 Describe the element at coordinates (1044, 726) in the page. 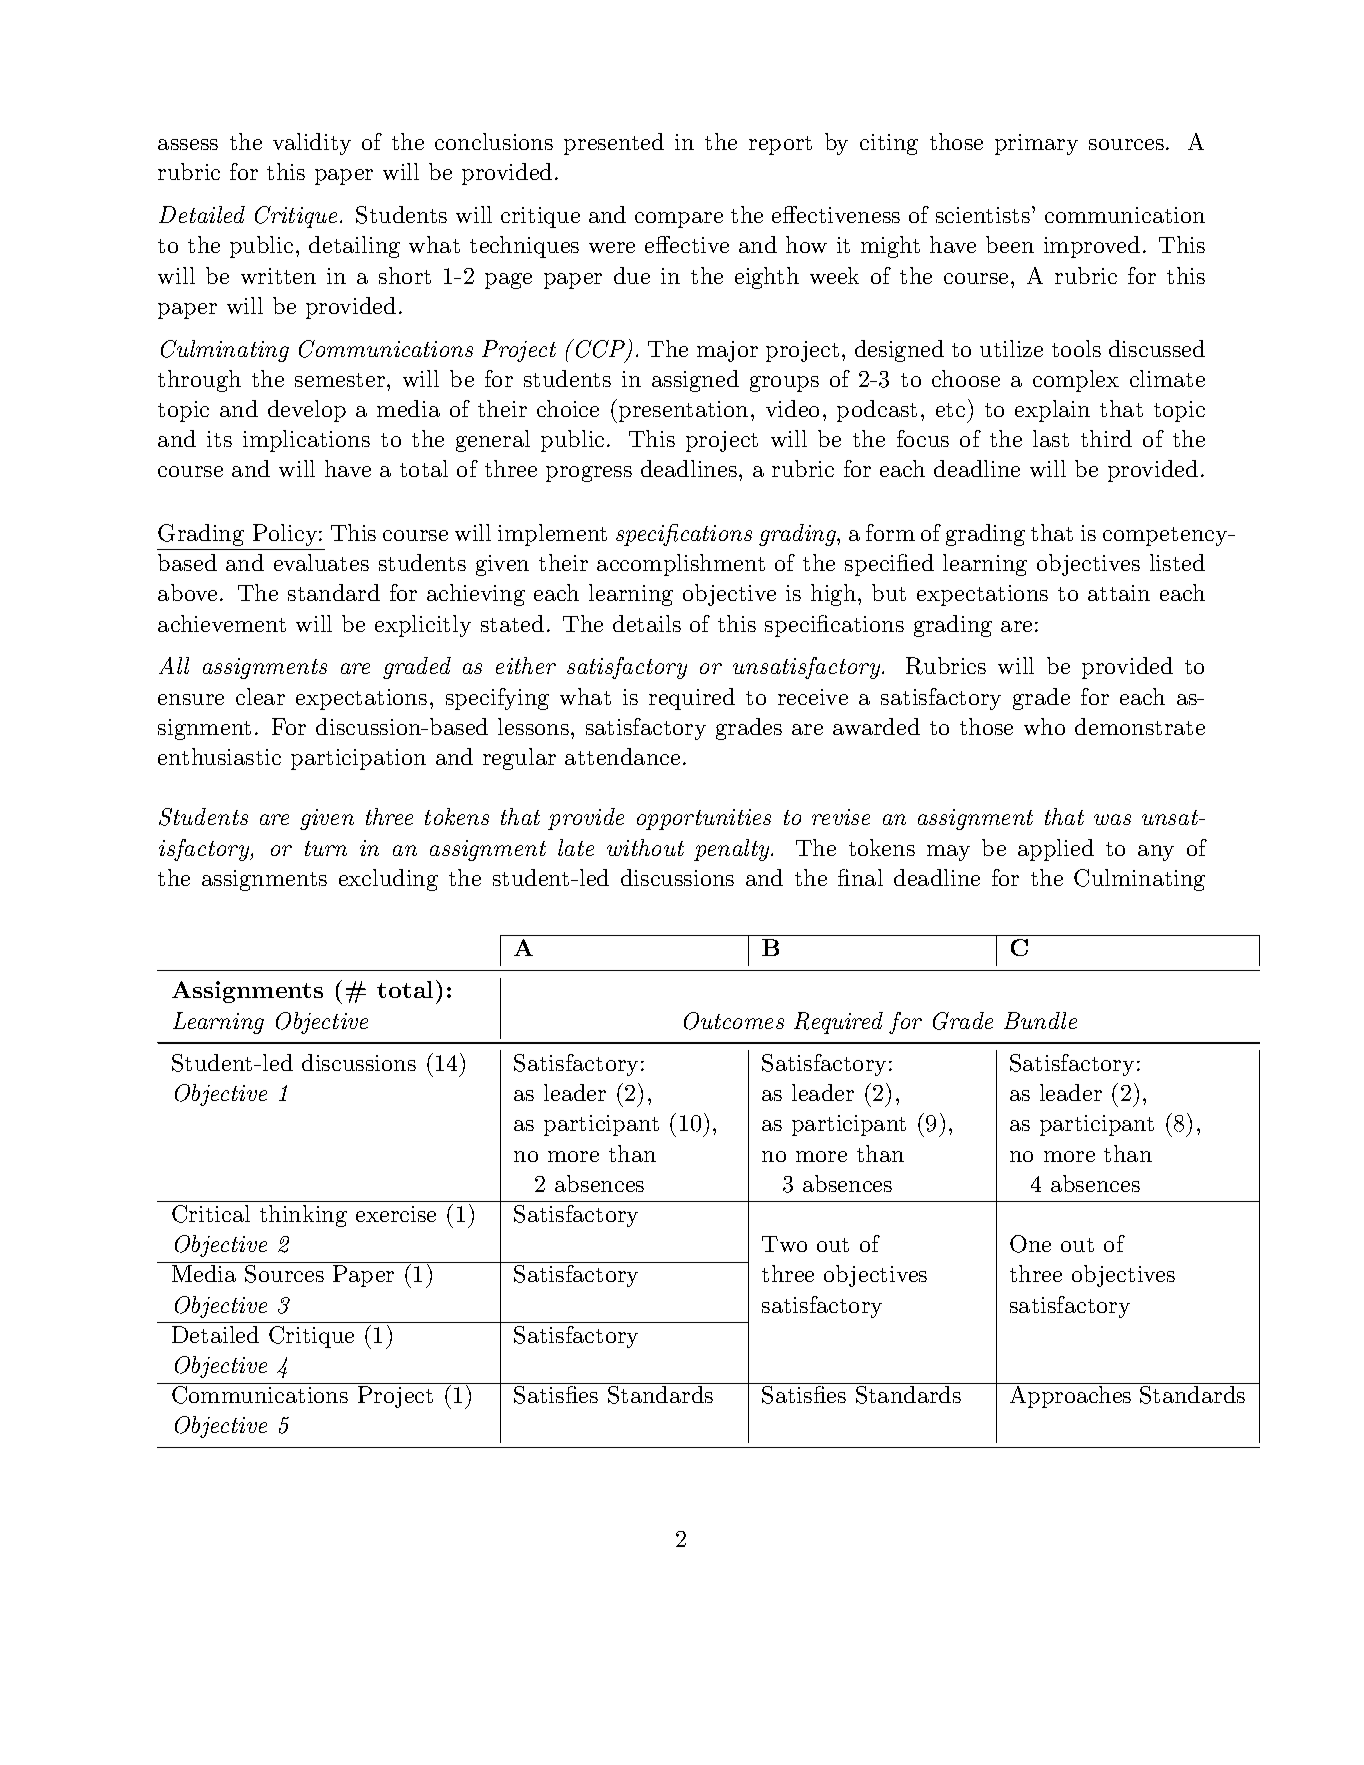

I see `who` at that location.
